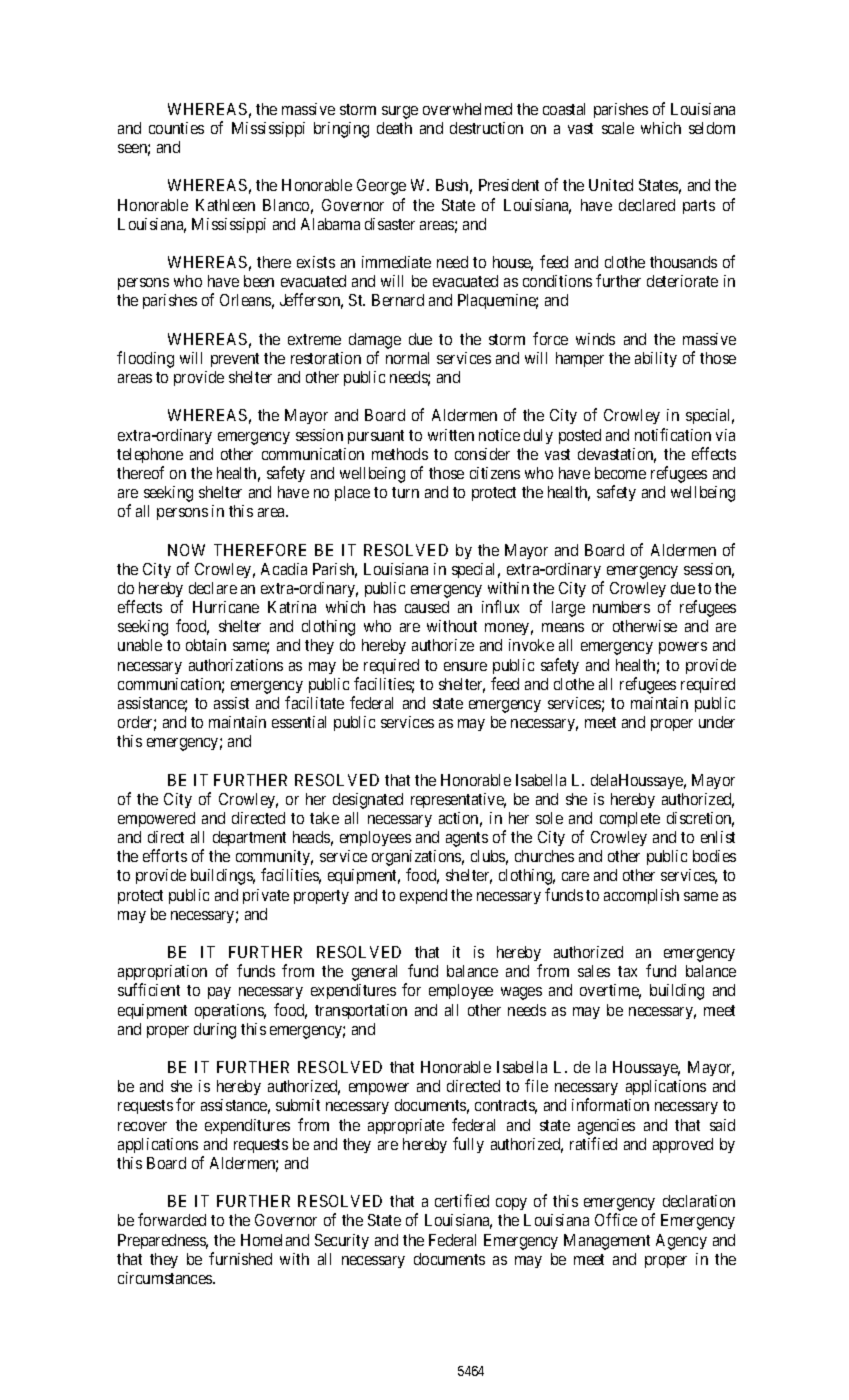 The width and height of the screenshot is (849, 1400). I want to click on NOW, so click(186, 550).
